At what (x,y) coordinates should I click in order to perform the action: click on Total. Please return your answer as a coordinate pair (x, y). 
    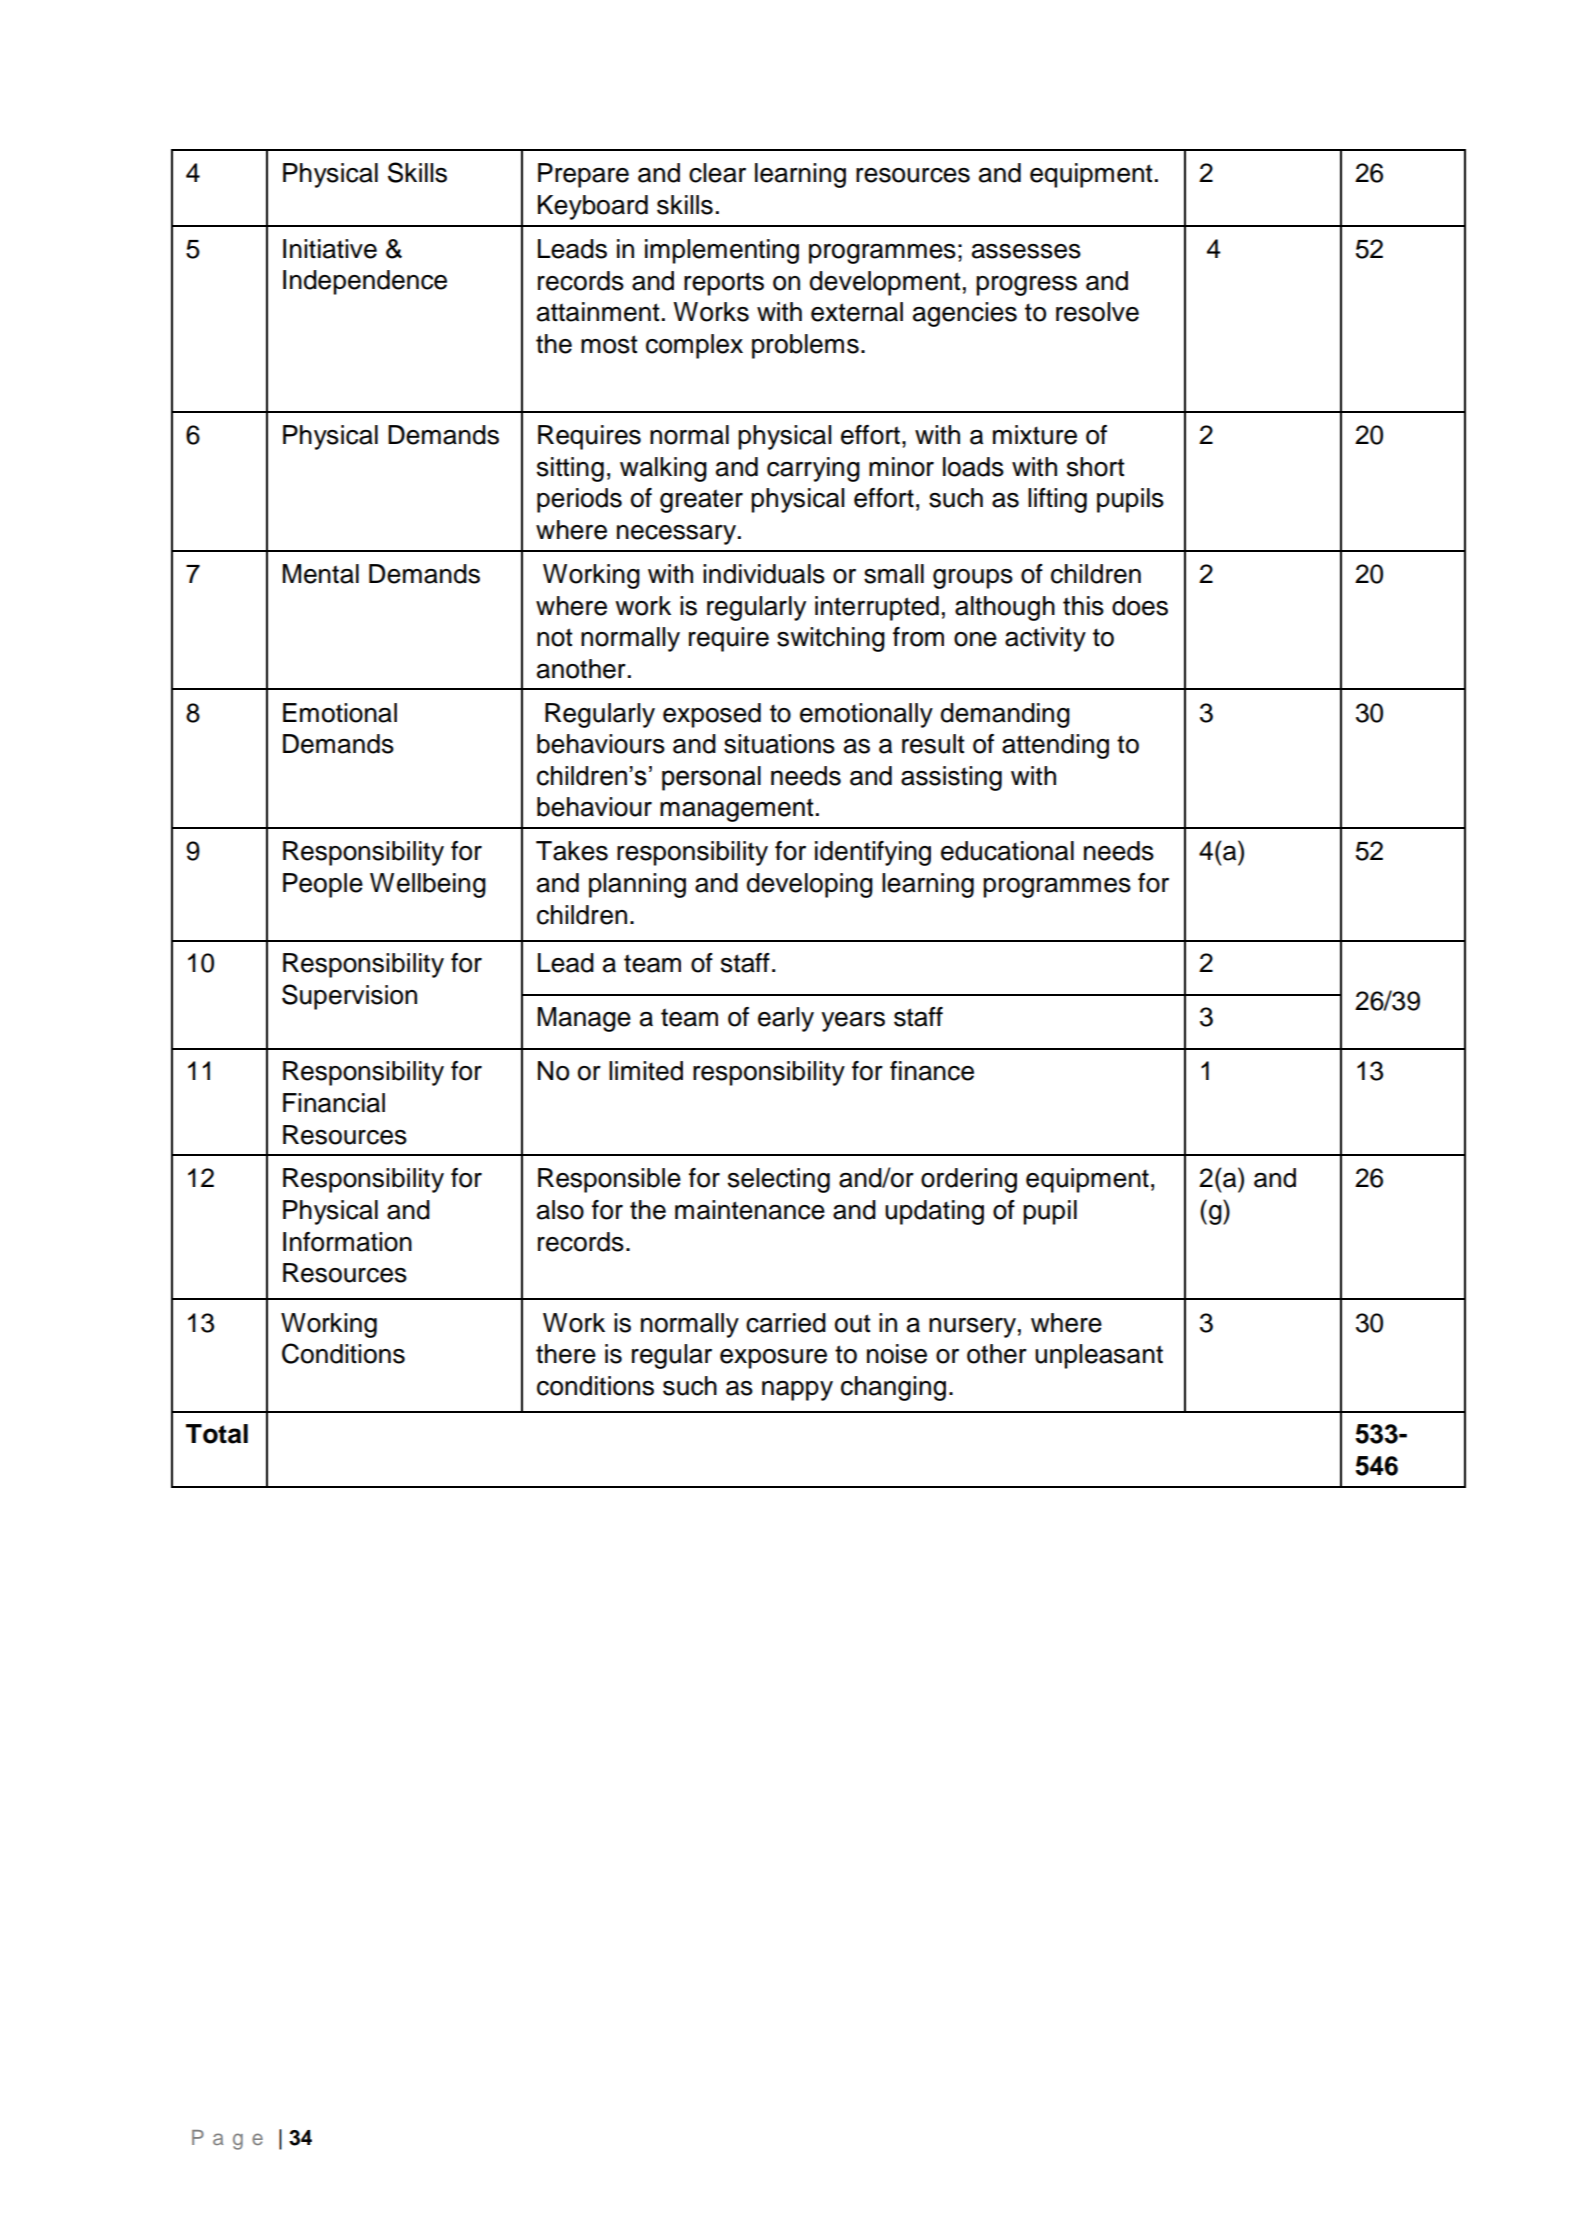
    Looking at the image, I should click on (217, 1434).
